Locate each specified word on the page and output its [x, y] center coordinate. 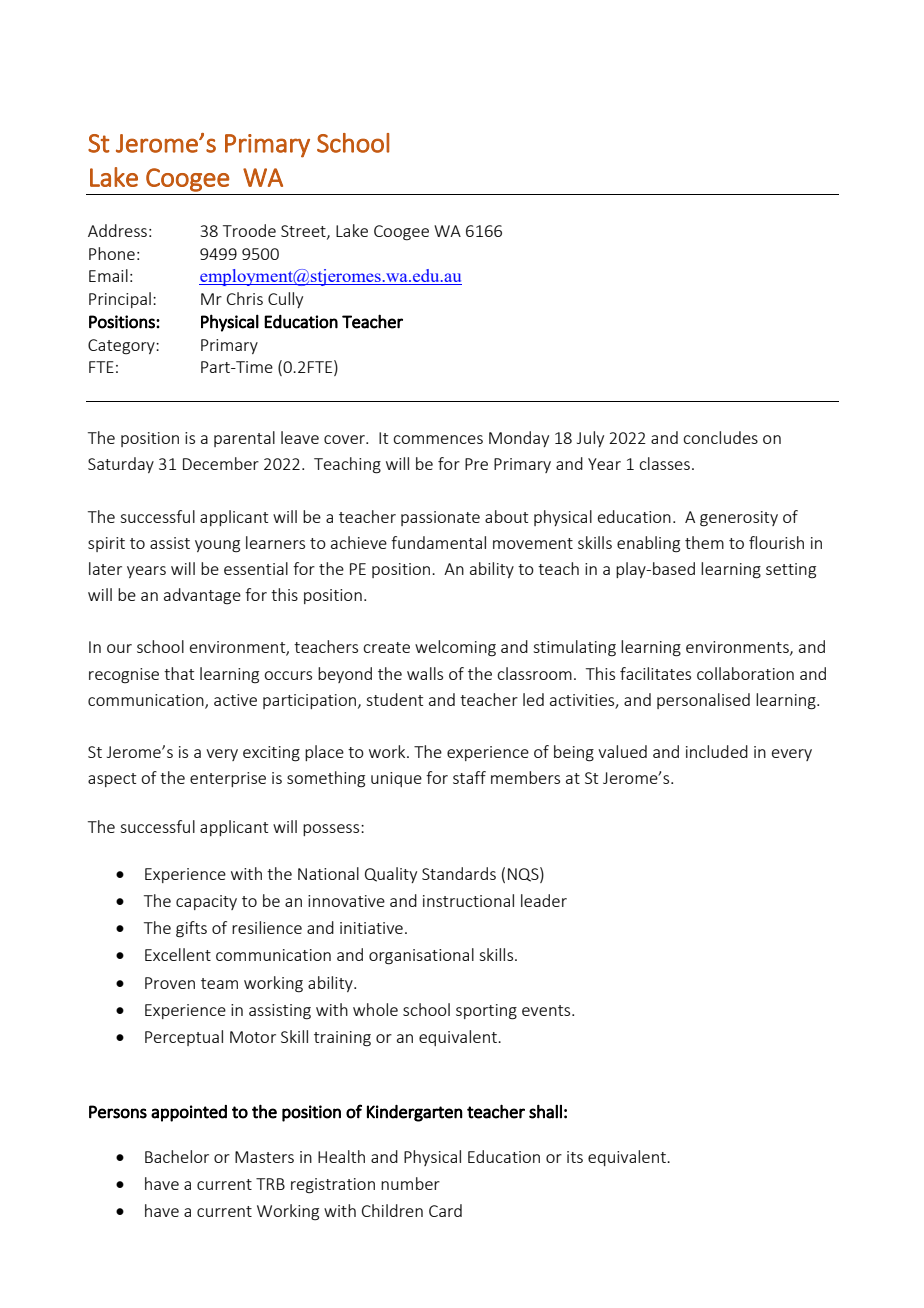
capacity [206, 902]
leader [544, 900]
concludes [720, 437]
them [704, 542]
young [217, 546]
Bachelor [177, 1156]
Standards [459, 873]
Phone [112, 253]
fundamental [438, 542]
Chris [245, 298]
